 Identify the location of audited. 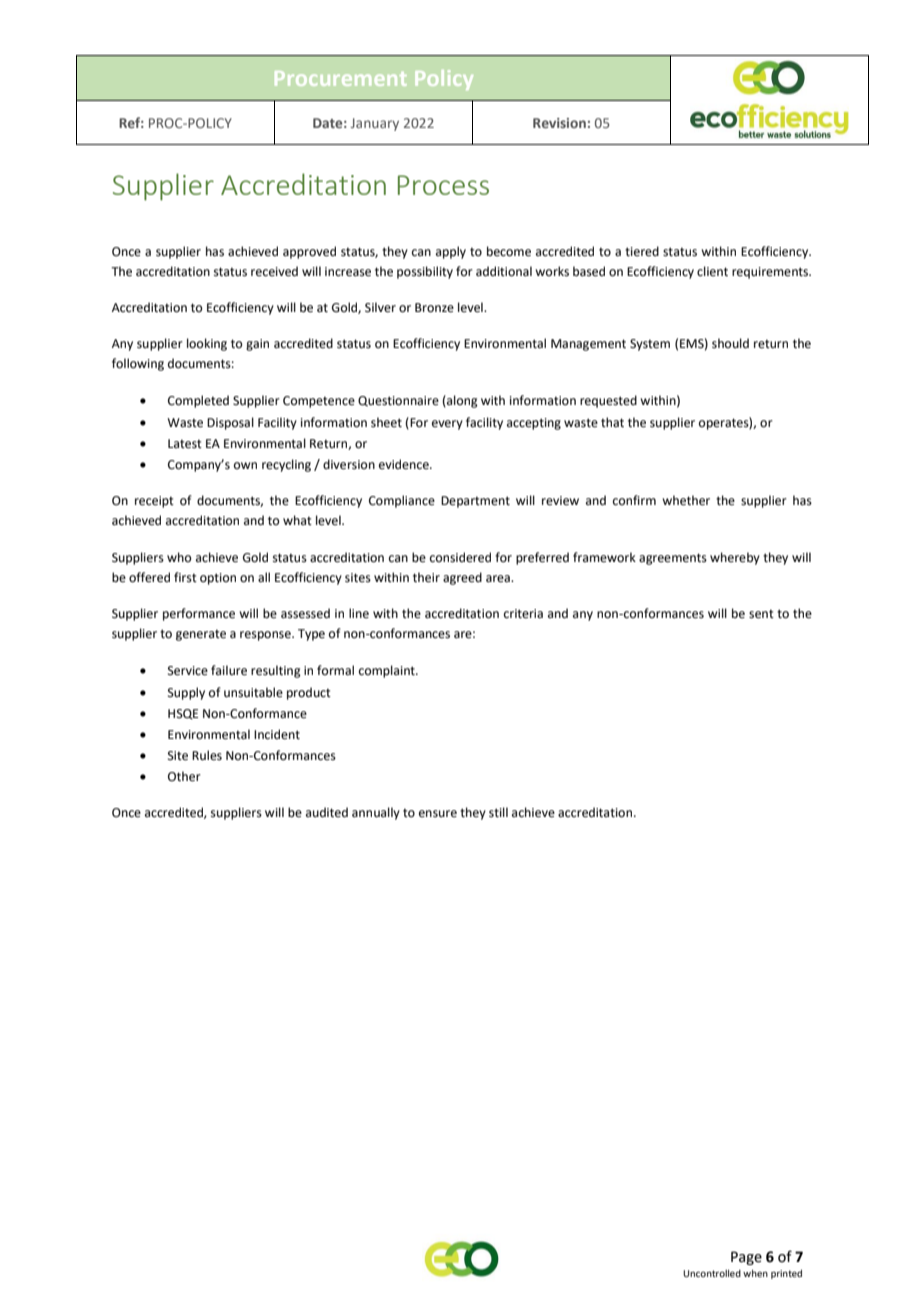
(327, 812).
